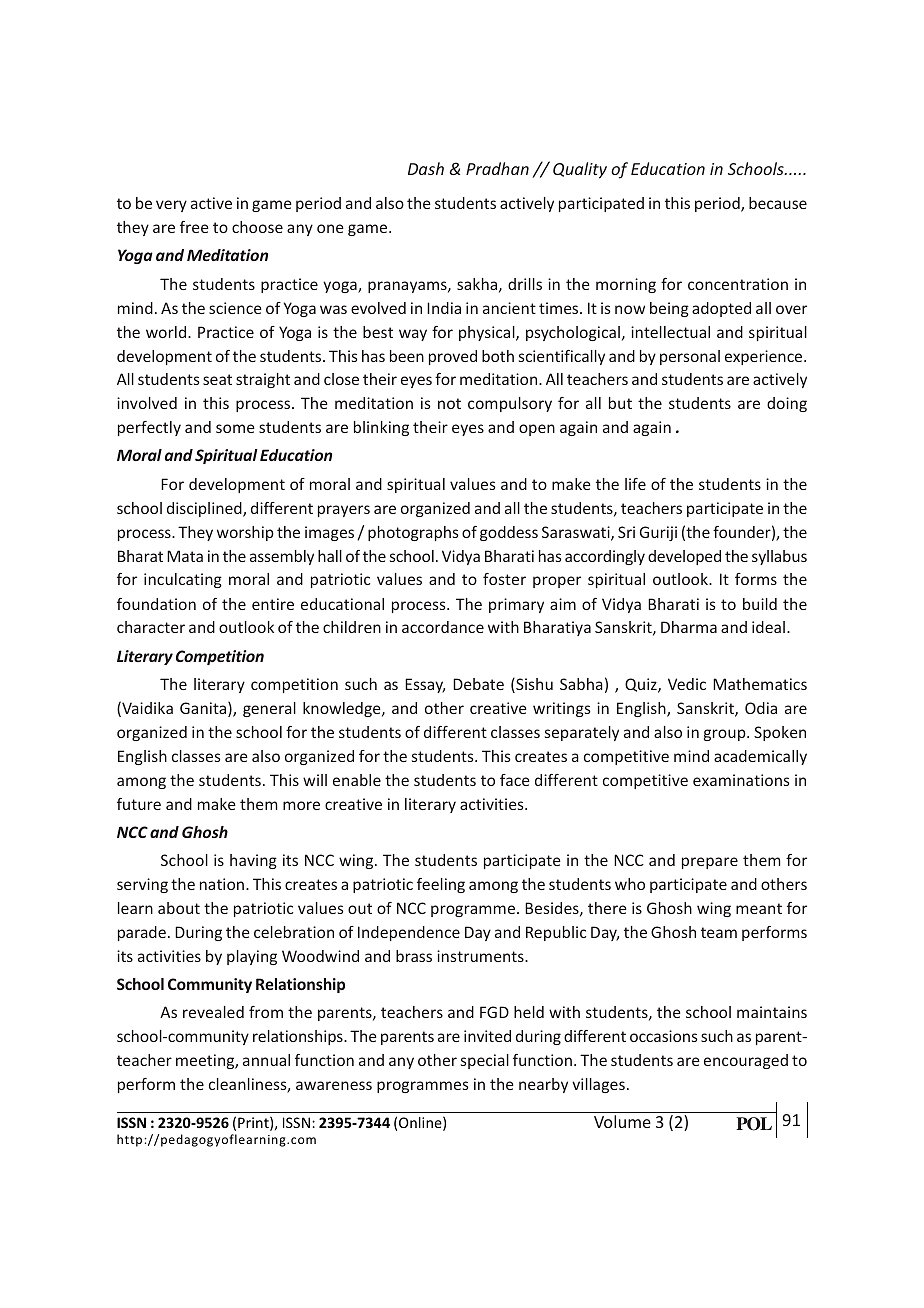 Image resolution: width=924 pixels, height=1308 pixels. What do you see at coordinates (485, 1061) in the screenshot?
I see `special` at bounding box center [485, 1061].
